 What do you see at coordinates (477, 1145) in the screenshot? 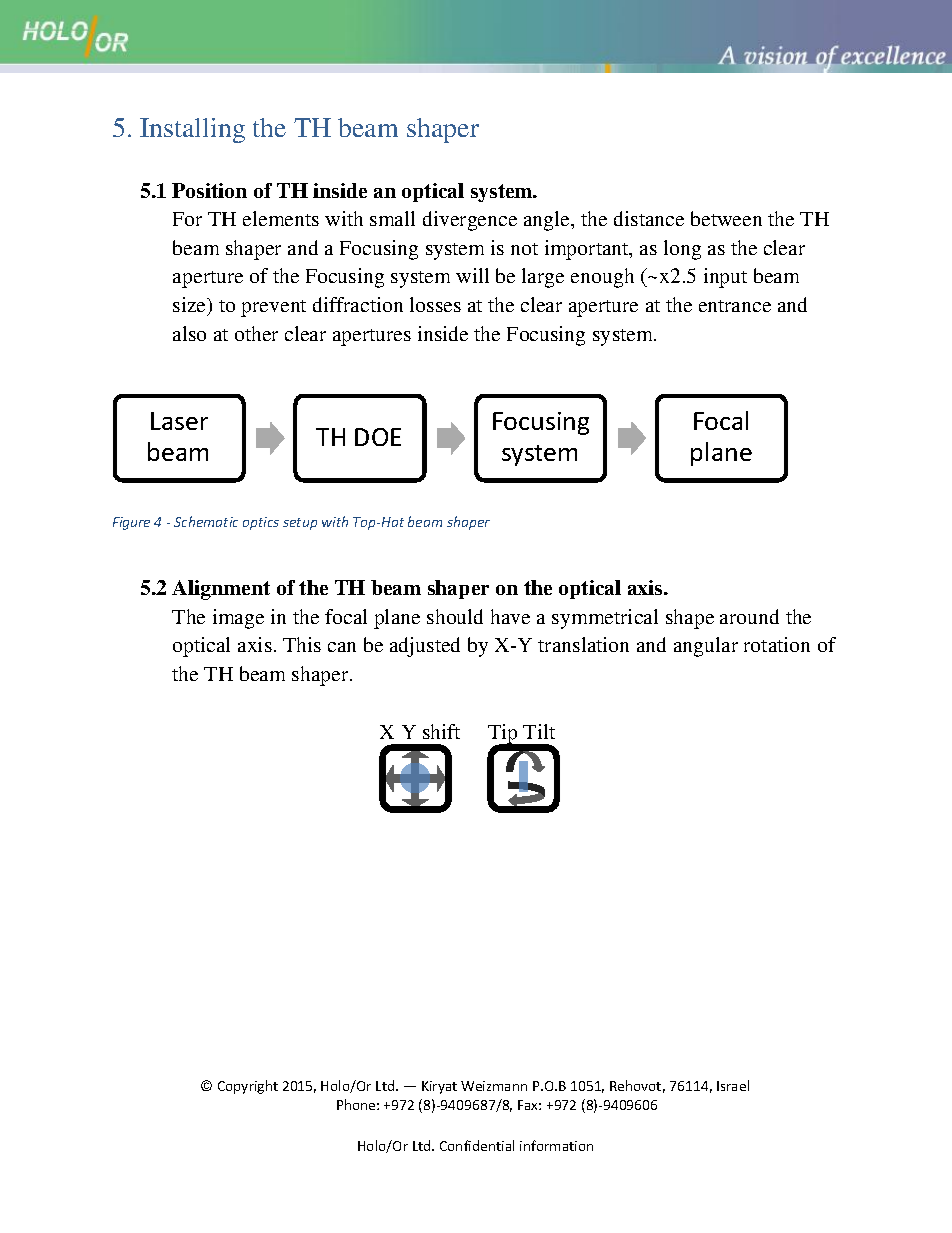
I see `Confidential` at bounding box center [477, 1145].
